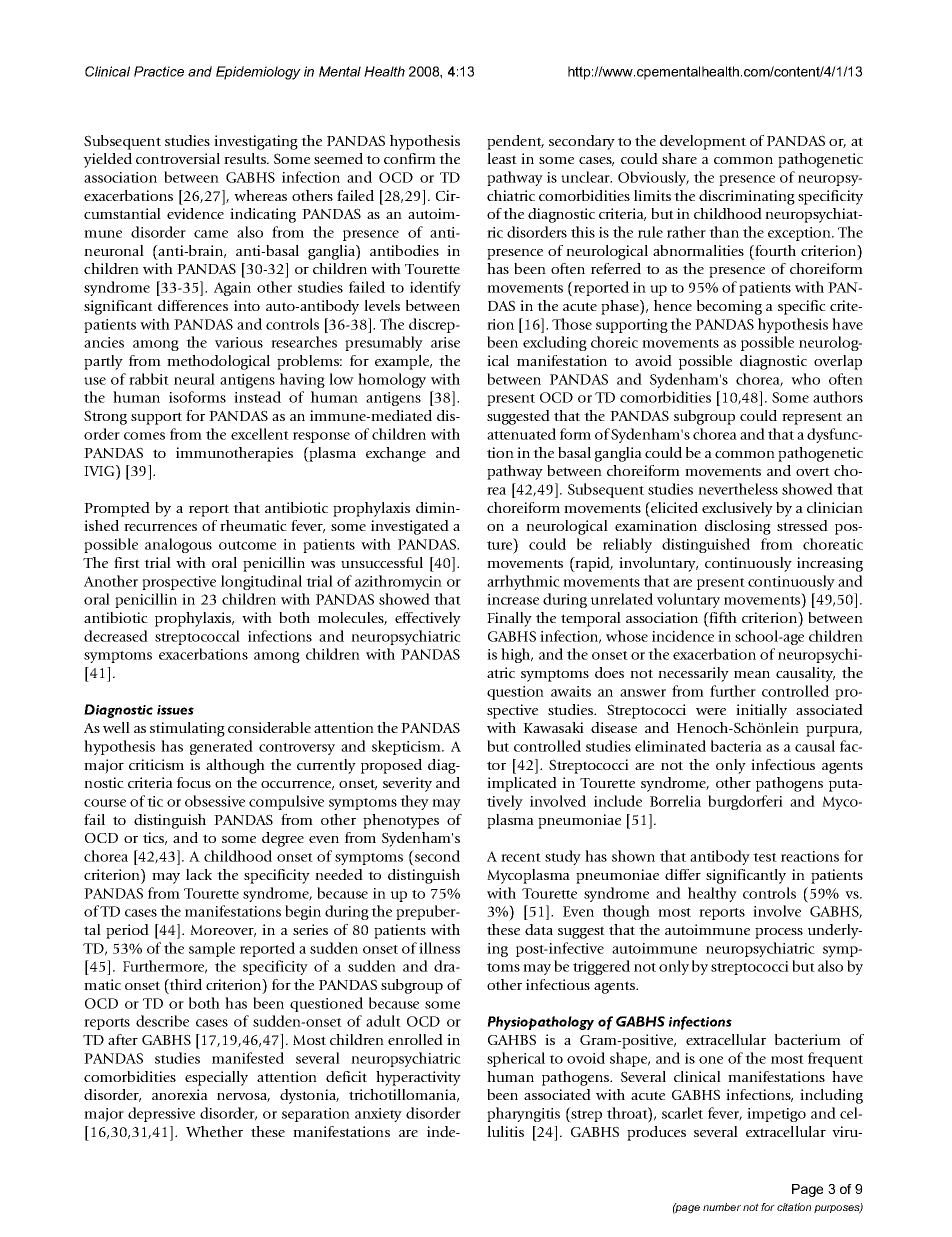  I want to click on sample, so click(212, 949).
